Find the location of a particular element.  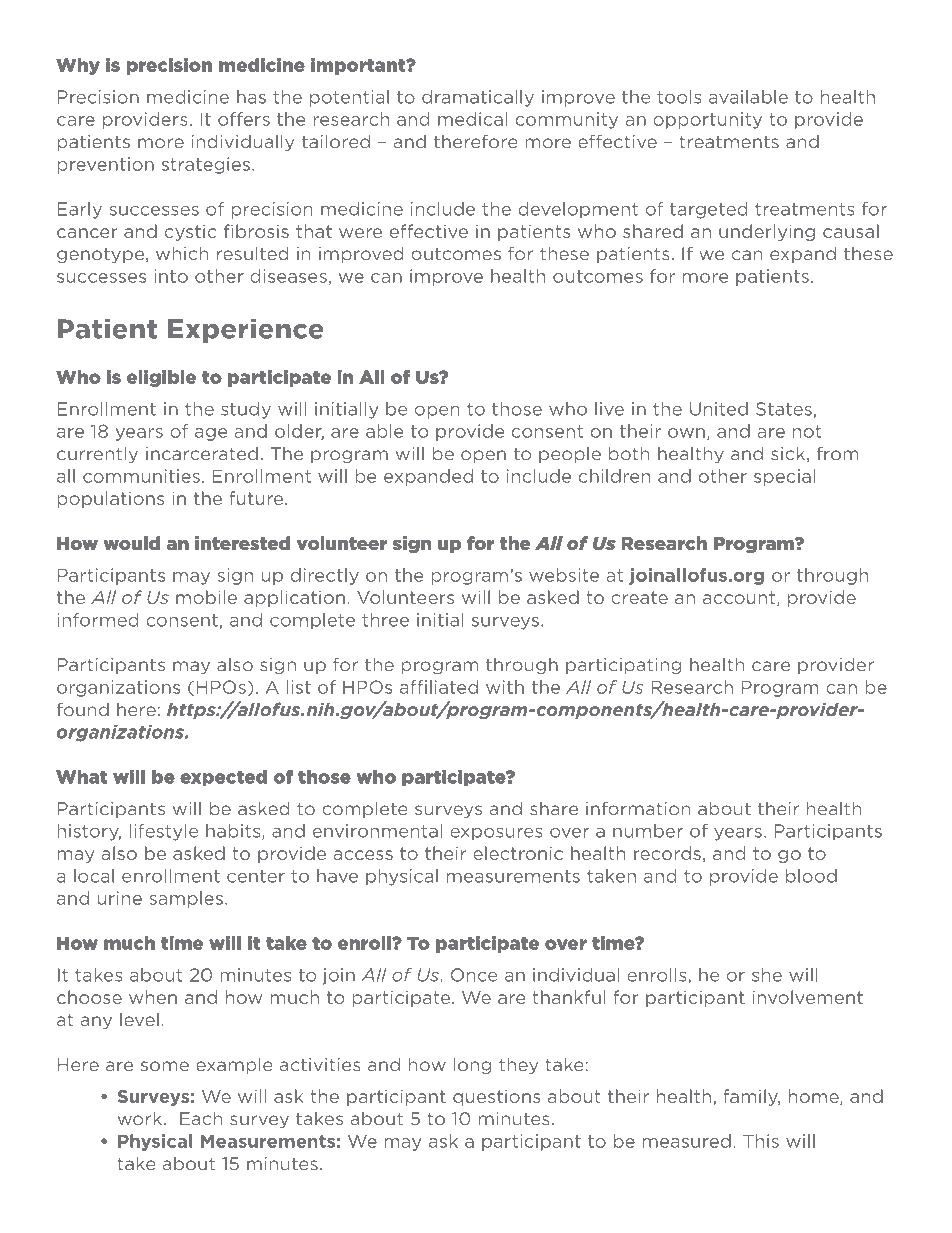

offers is located at coordinates (244, 119).
